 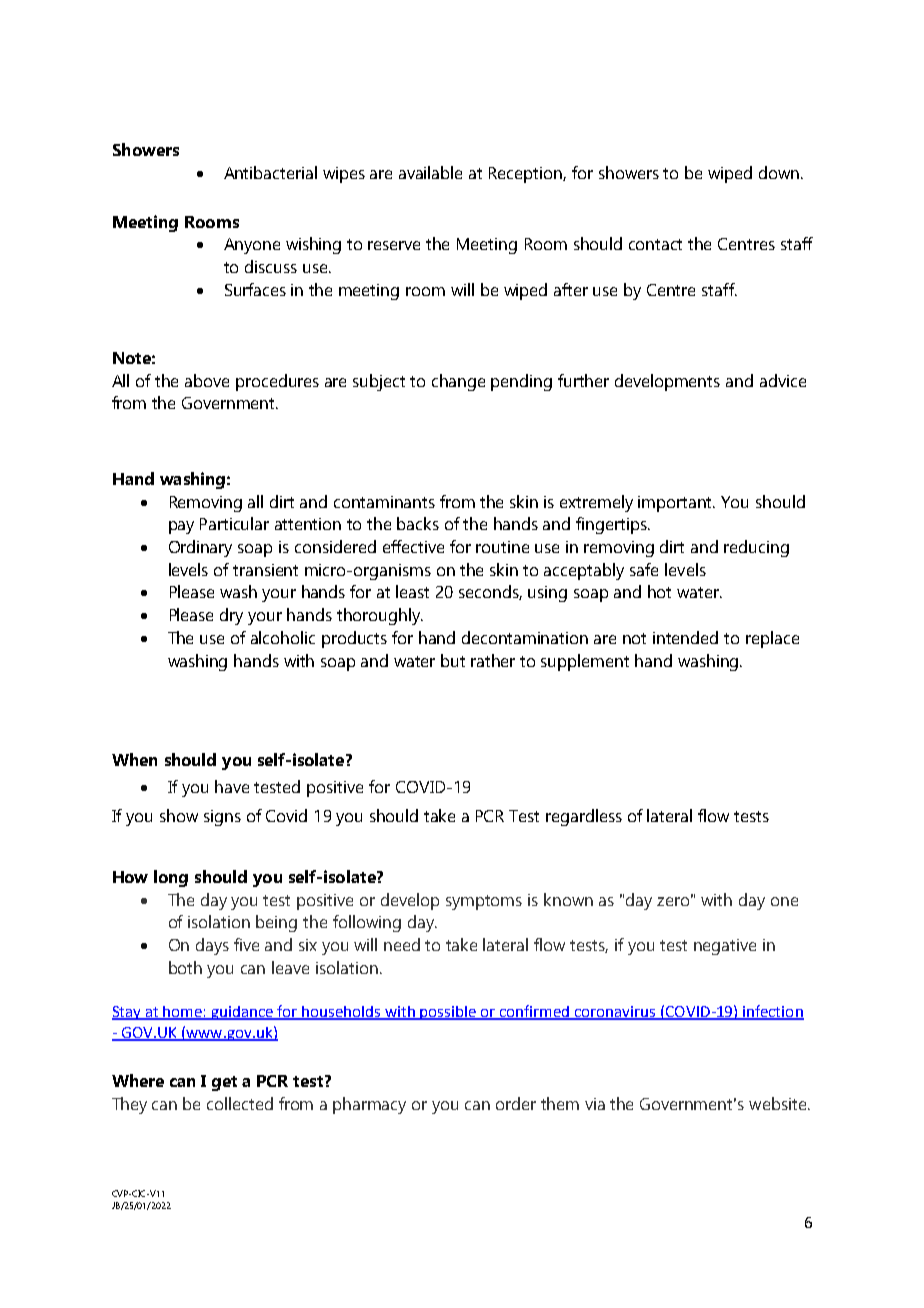 What do you see at coordinates (783, 380) in the document?
I see `advice` at bounding box center [783, 380].
